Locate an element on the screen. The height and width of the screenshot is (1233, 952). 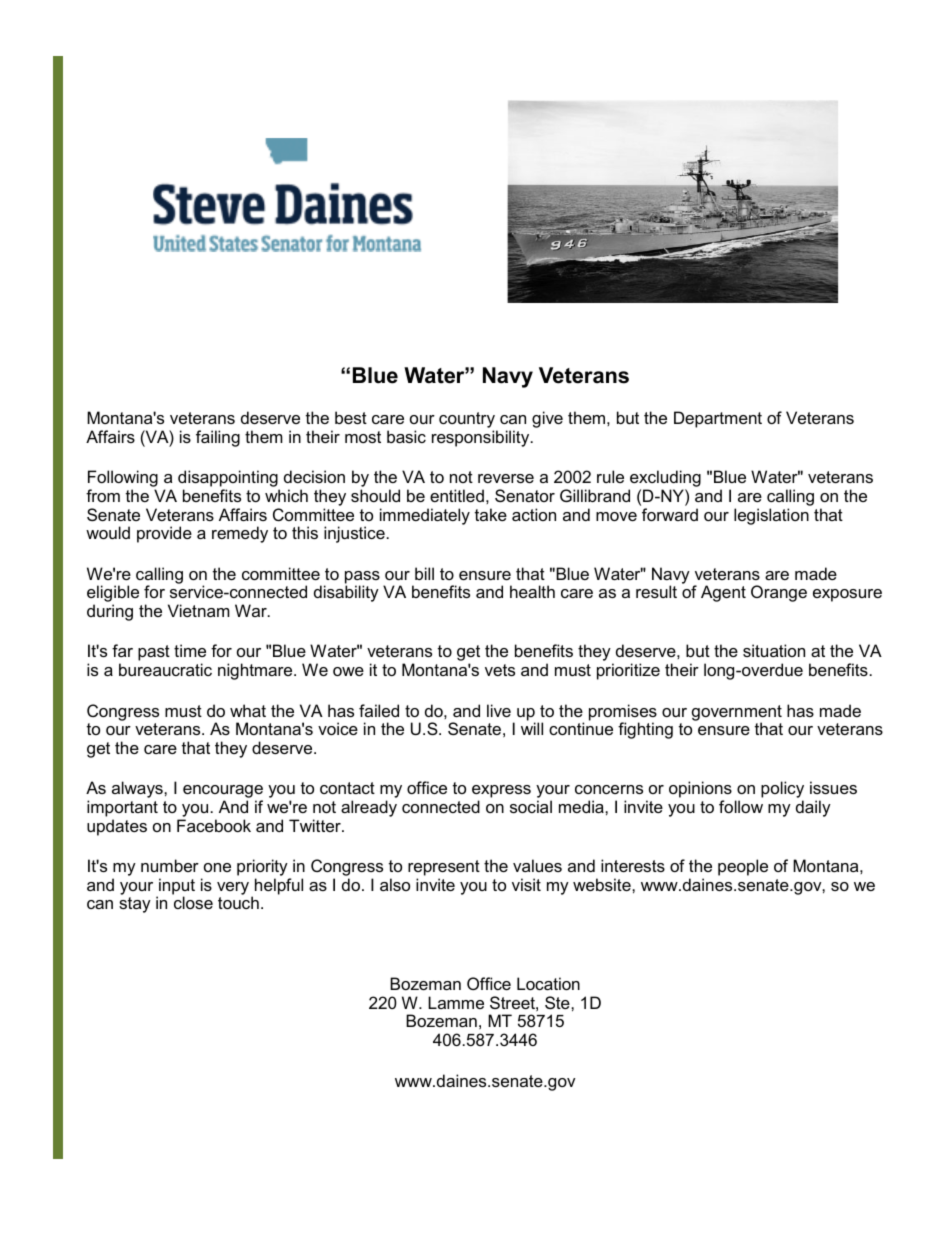
Department is located at coordinates (718, 419).
